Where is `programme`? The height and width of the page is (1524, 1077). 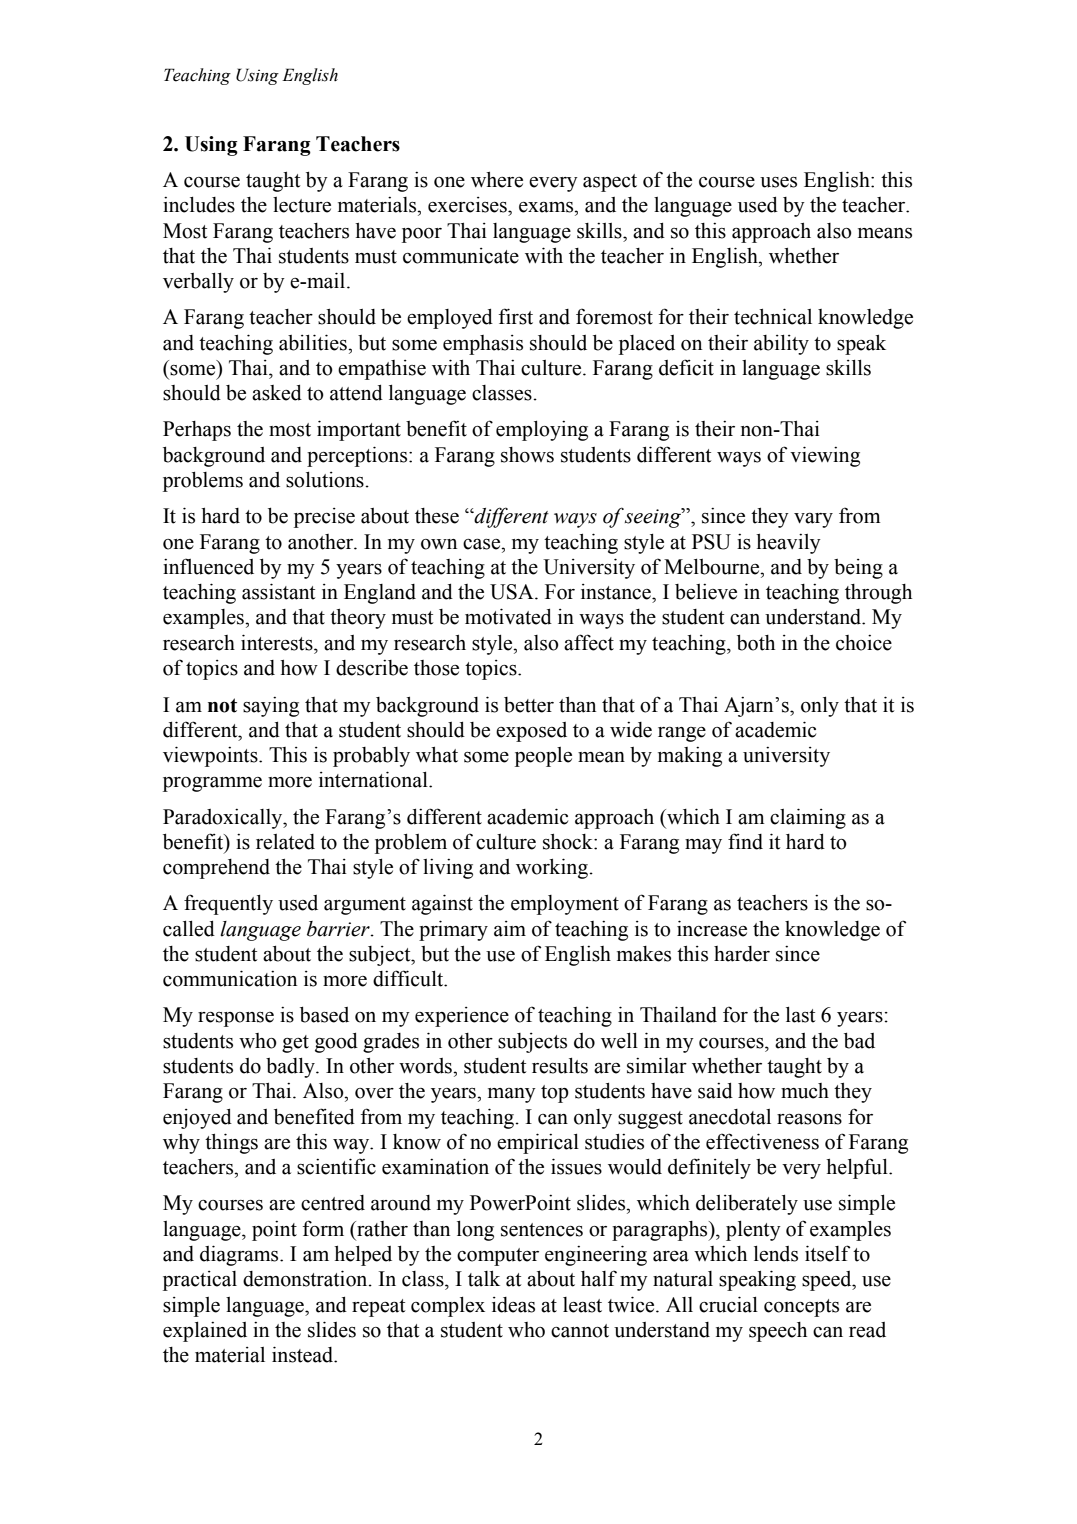 programme is located at coordinates (212, 784).
